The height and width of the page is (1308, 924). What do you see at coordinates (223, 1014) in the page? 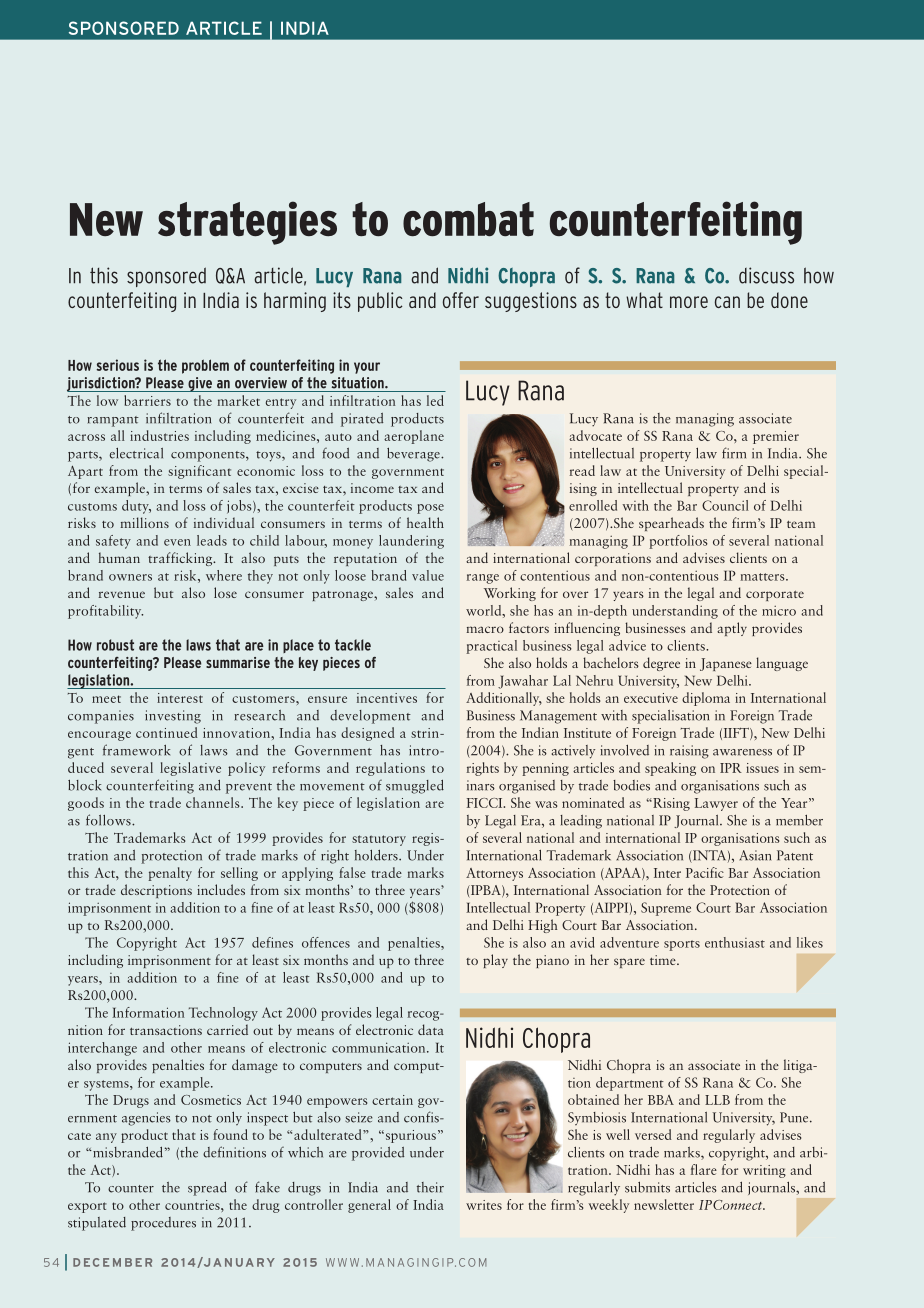
I see `Technology` at bounding box center [223, 1014].
